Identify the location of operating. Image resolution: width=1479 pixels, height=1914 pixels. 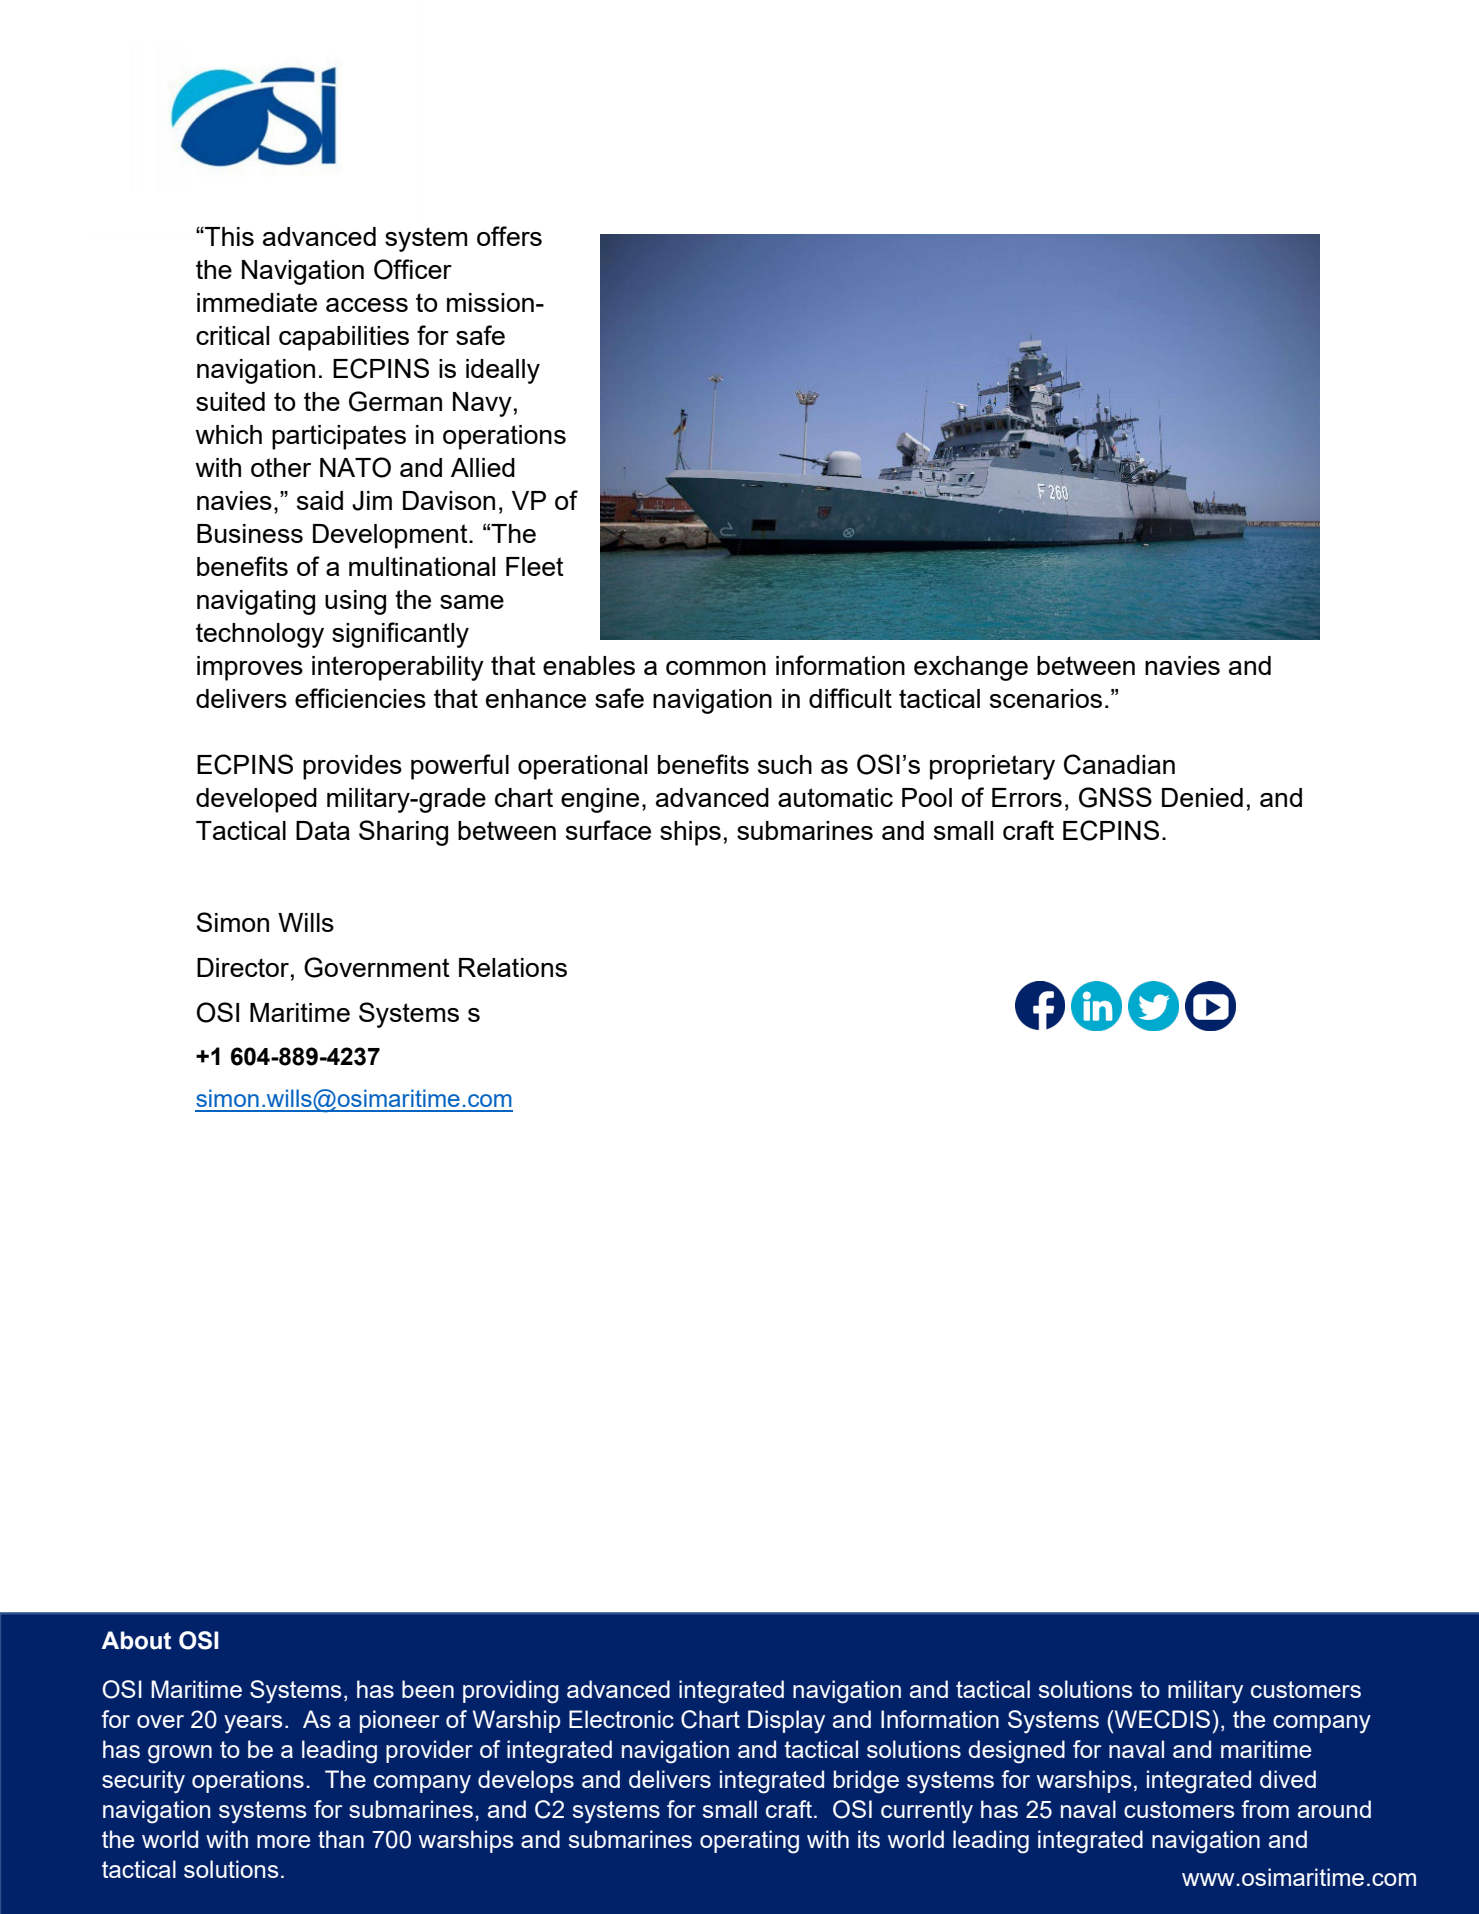
(749, 1842).
